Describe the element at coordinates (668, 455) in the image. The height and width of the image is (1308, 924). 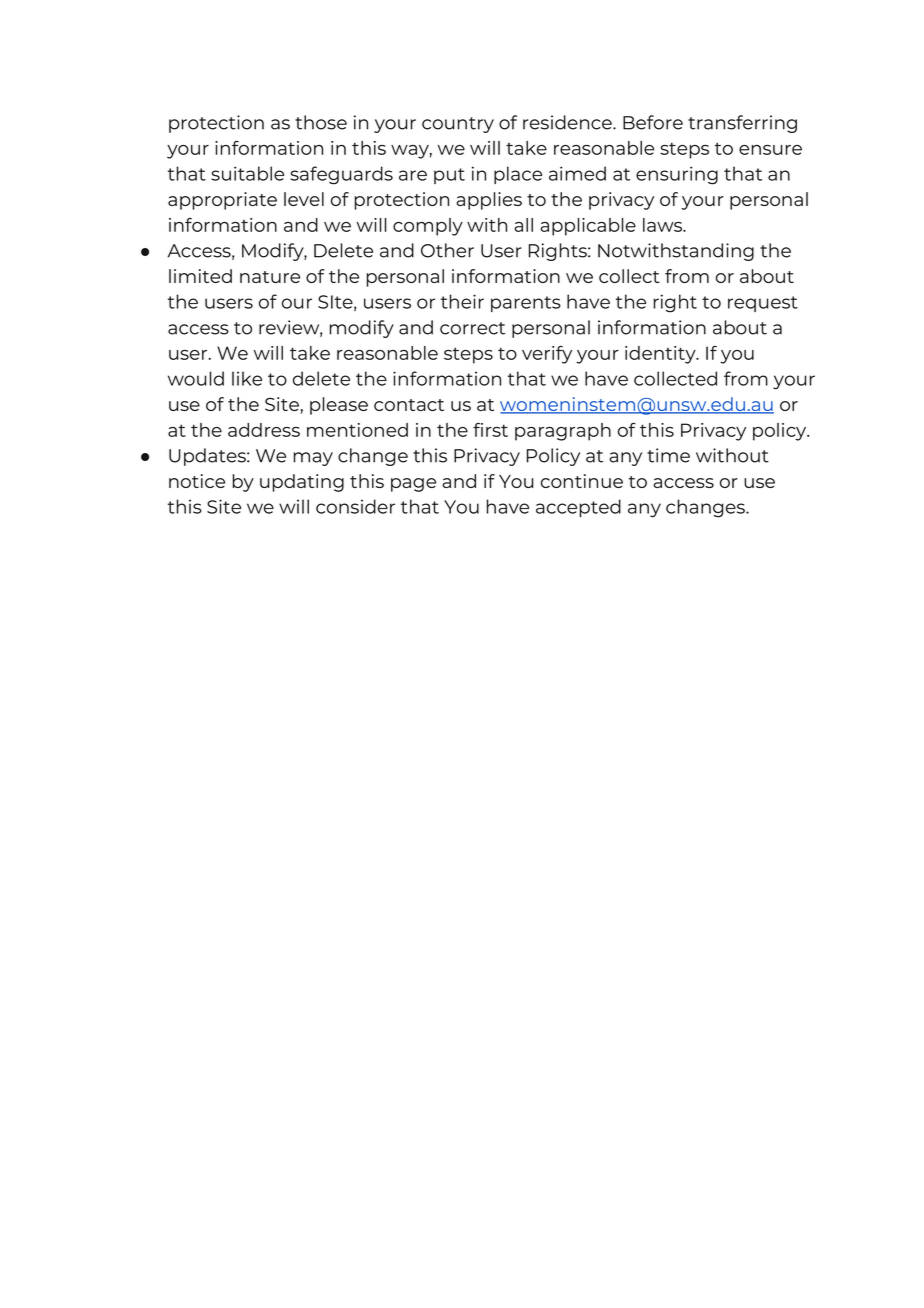
I see `time` at that location.
